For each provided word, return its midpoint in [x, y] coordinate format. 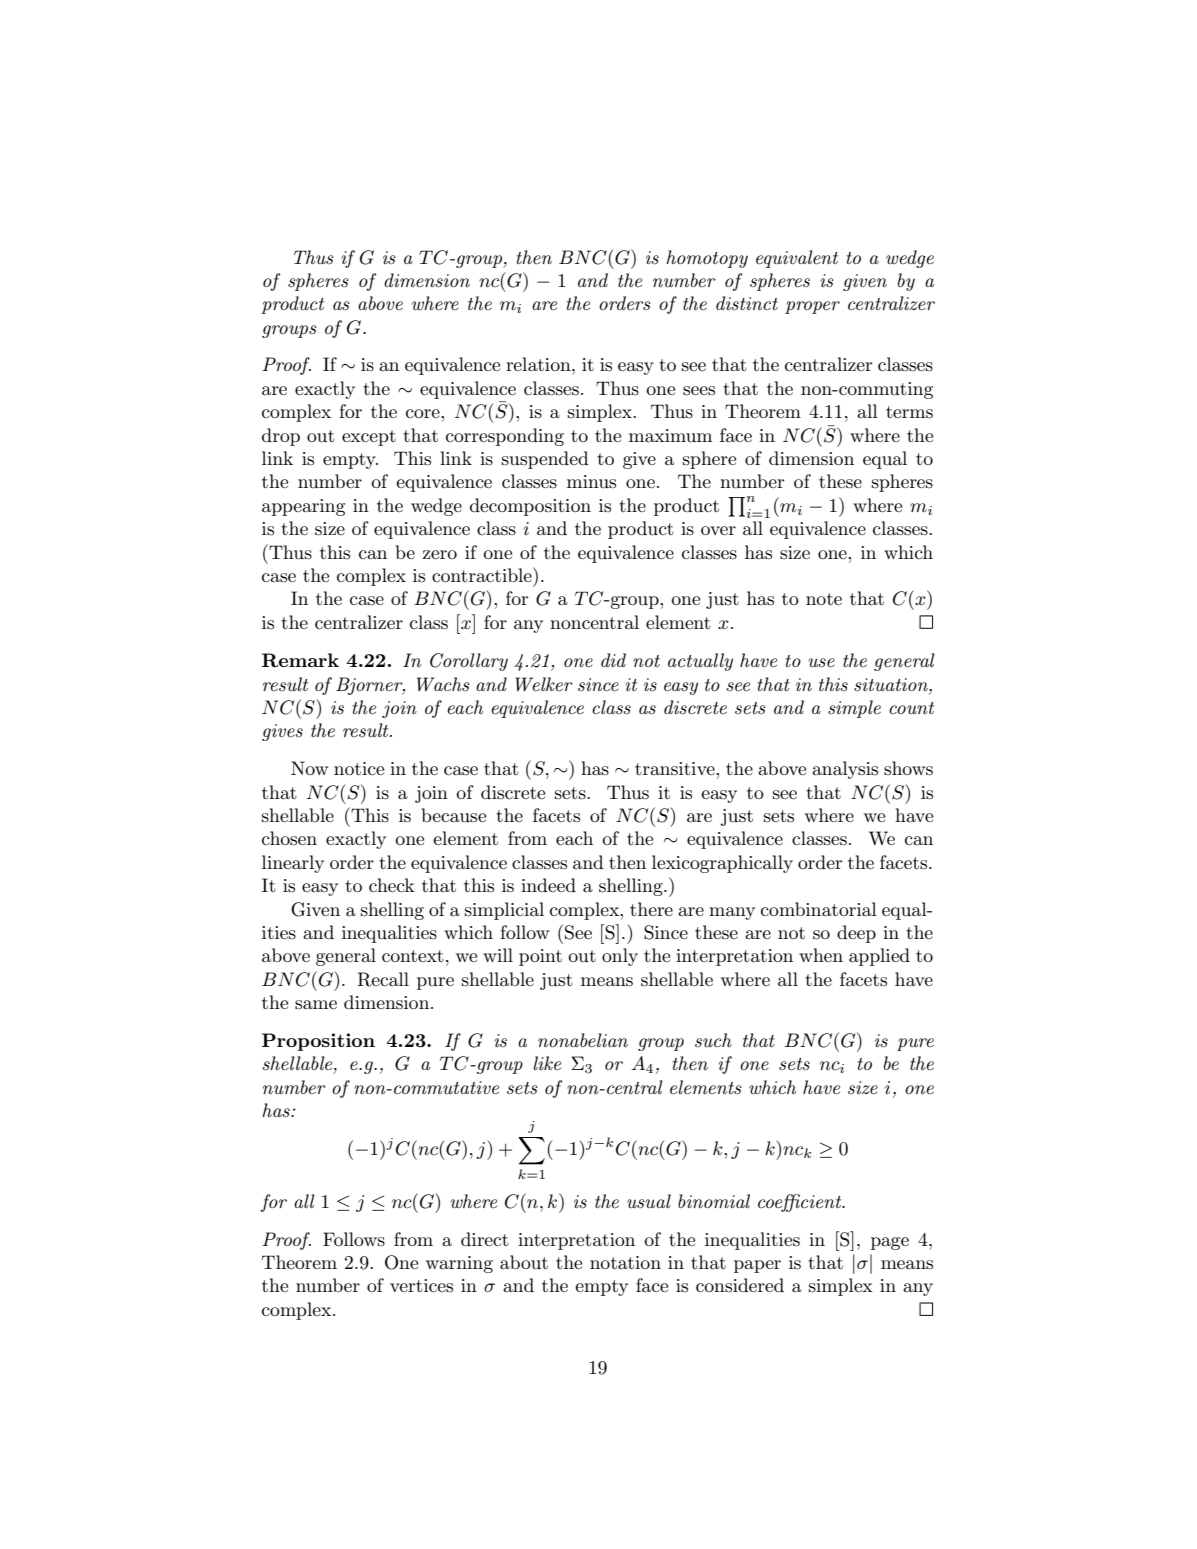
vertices [421, 1286]
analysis [845, 770]
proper [812, 307]
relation [539, 364]
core [424, 413]
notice [359, 768]
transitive [676, 769]
